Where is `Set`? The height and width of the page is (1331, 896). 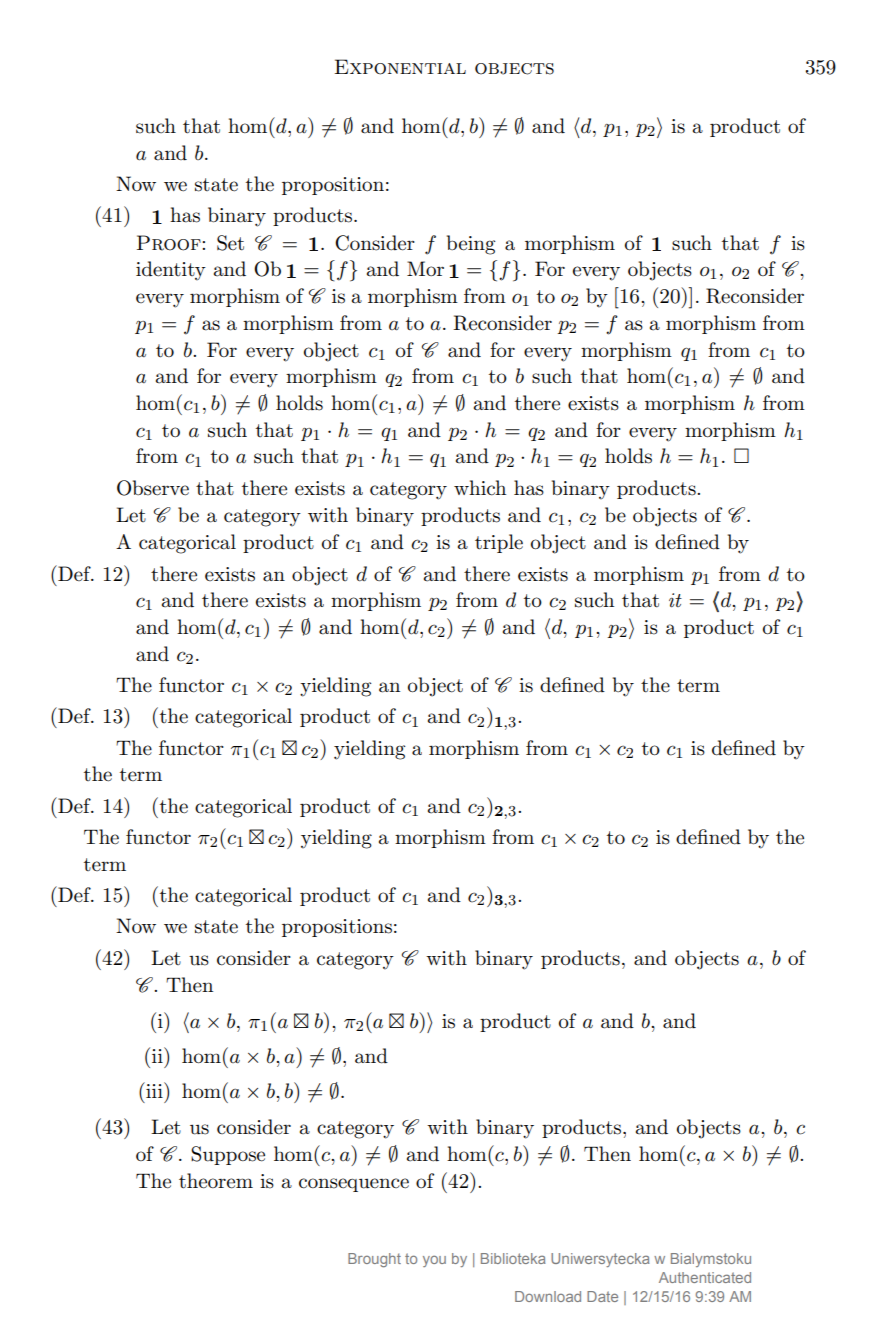 Set is located at coordinates (230, 243).
